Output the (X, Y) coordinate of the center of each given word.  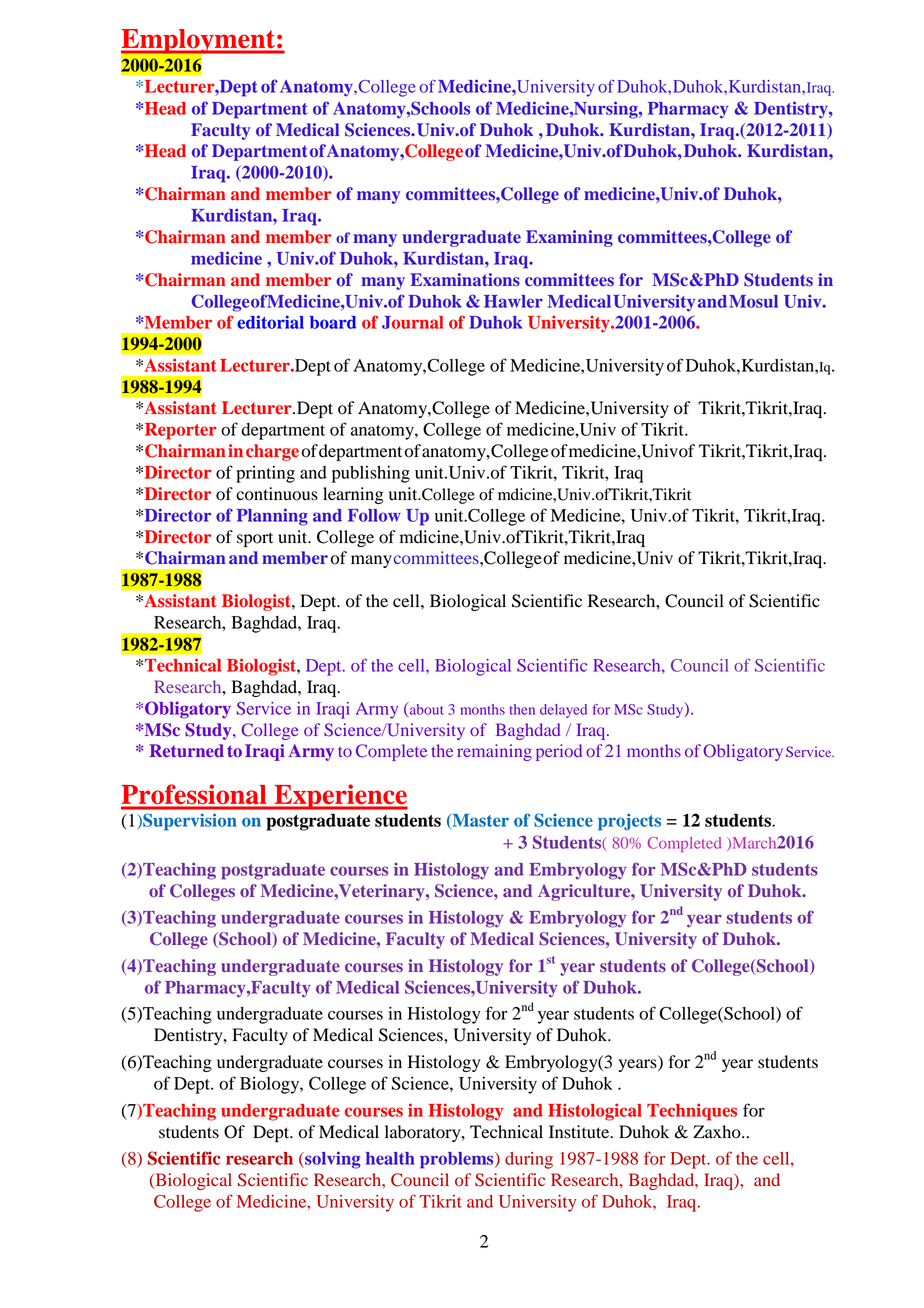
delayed (563, 711)
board (333, 322)
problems (458, 1160)
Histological (595, 1112)
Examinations (465, 280)
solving (332, 1160)
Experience (340, 797)
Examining (569, 238)
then (522, 709)
